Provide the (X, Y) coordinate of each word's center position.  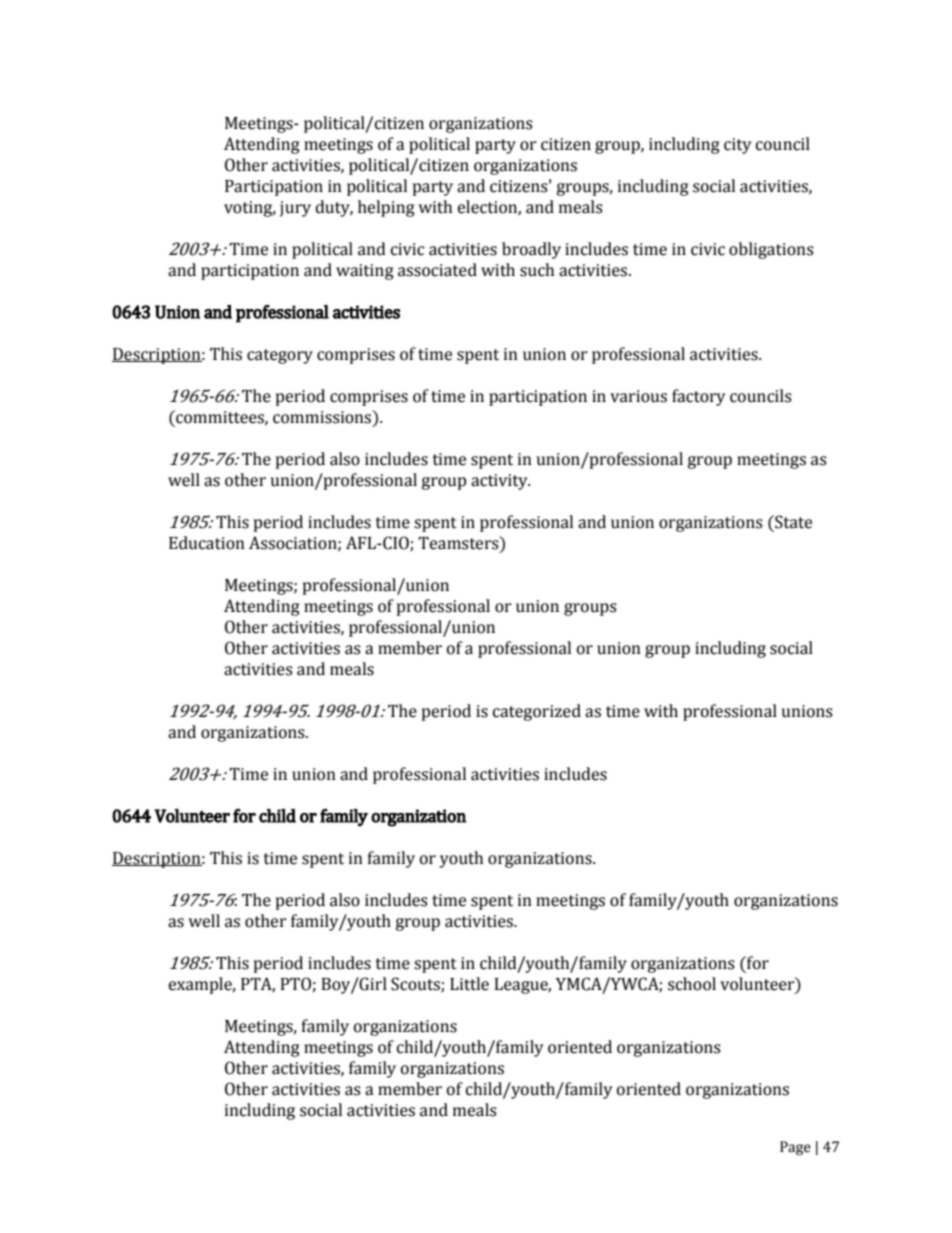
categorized (537, 712)
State (792, 522)
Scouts (416, 984)
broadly (531, 250)
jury (295, 209)
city (737, 146)
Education (207, 543)
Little (469, 984)
